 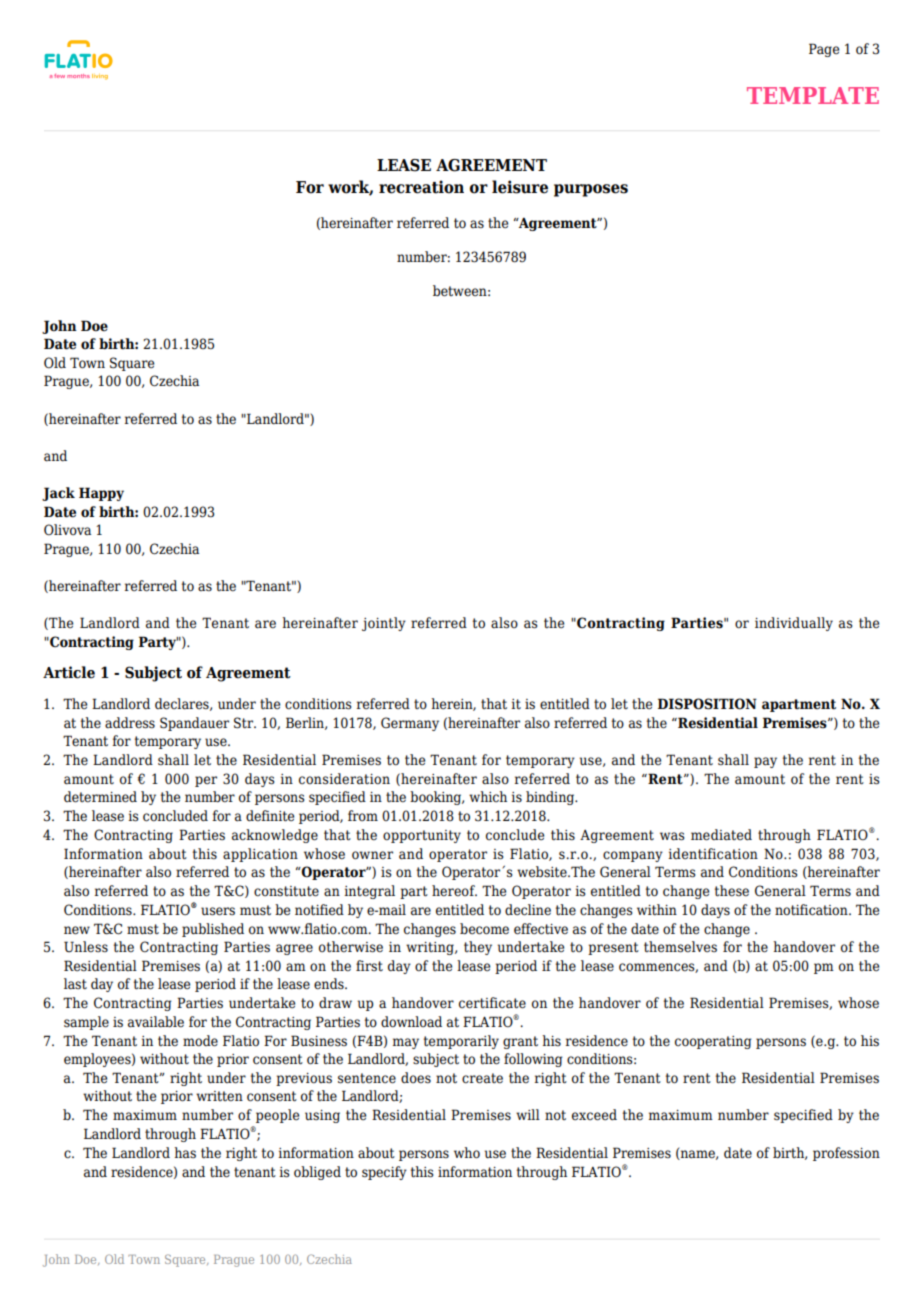 I want to click on these, so click(x=732, y=891).
